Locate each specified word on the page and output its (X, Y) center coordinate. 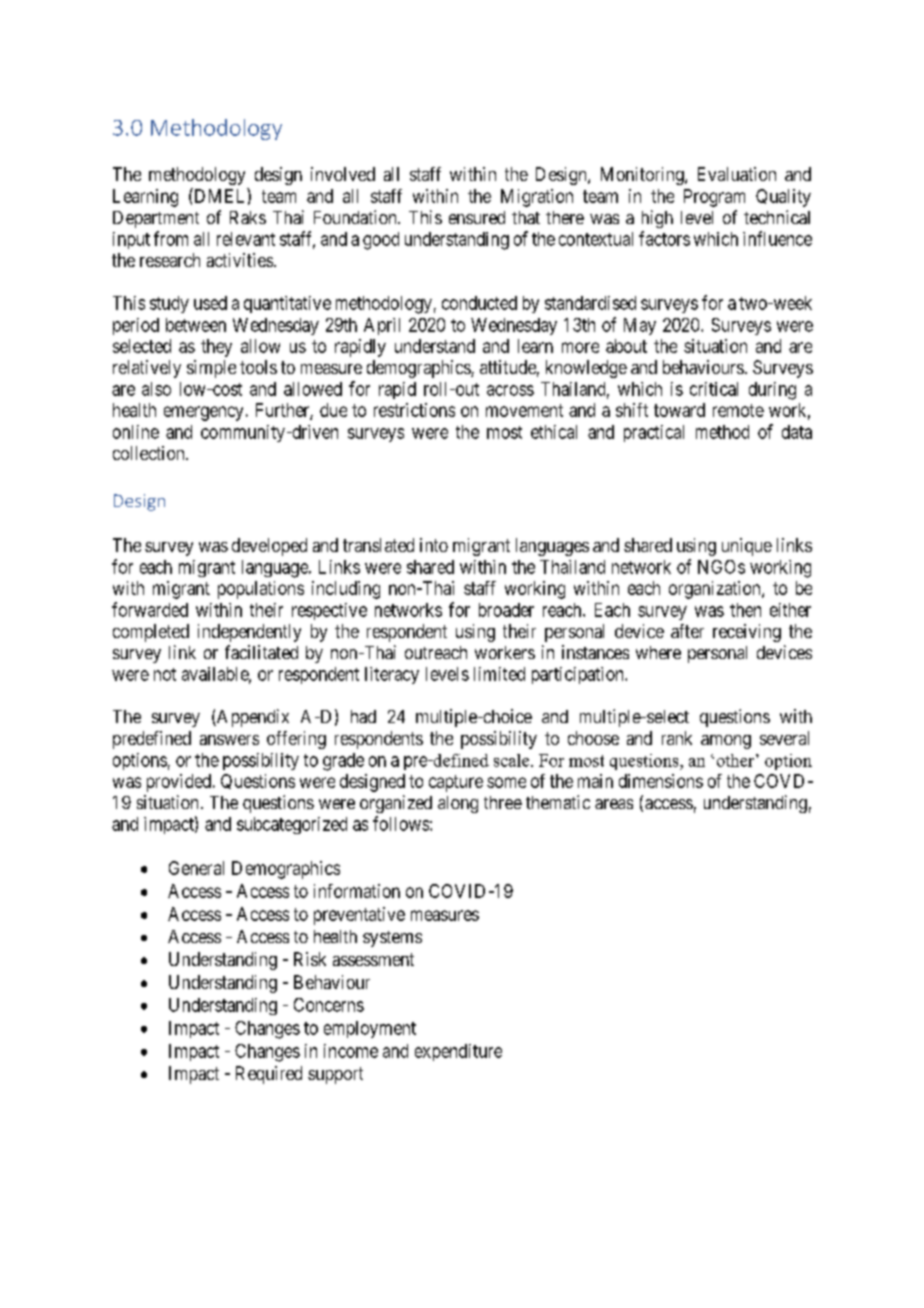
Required (269, 1075)
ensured (477, 217)
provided (179, 783)
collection (150, 453)
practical (654, 433)
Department (156, 219)
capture (456, 783)
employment (370, 1029)
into (434, 545)
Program (714, 198)
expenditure (458, 1052)
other (737, 760)
